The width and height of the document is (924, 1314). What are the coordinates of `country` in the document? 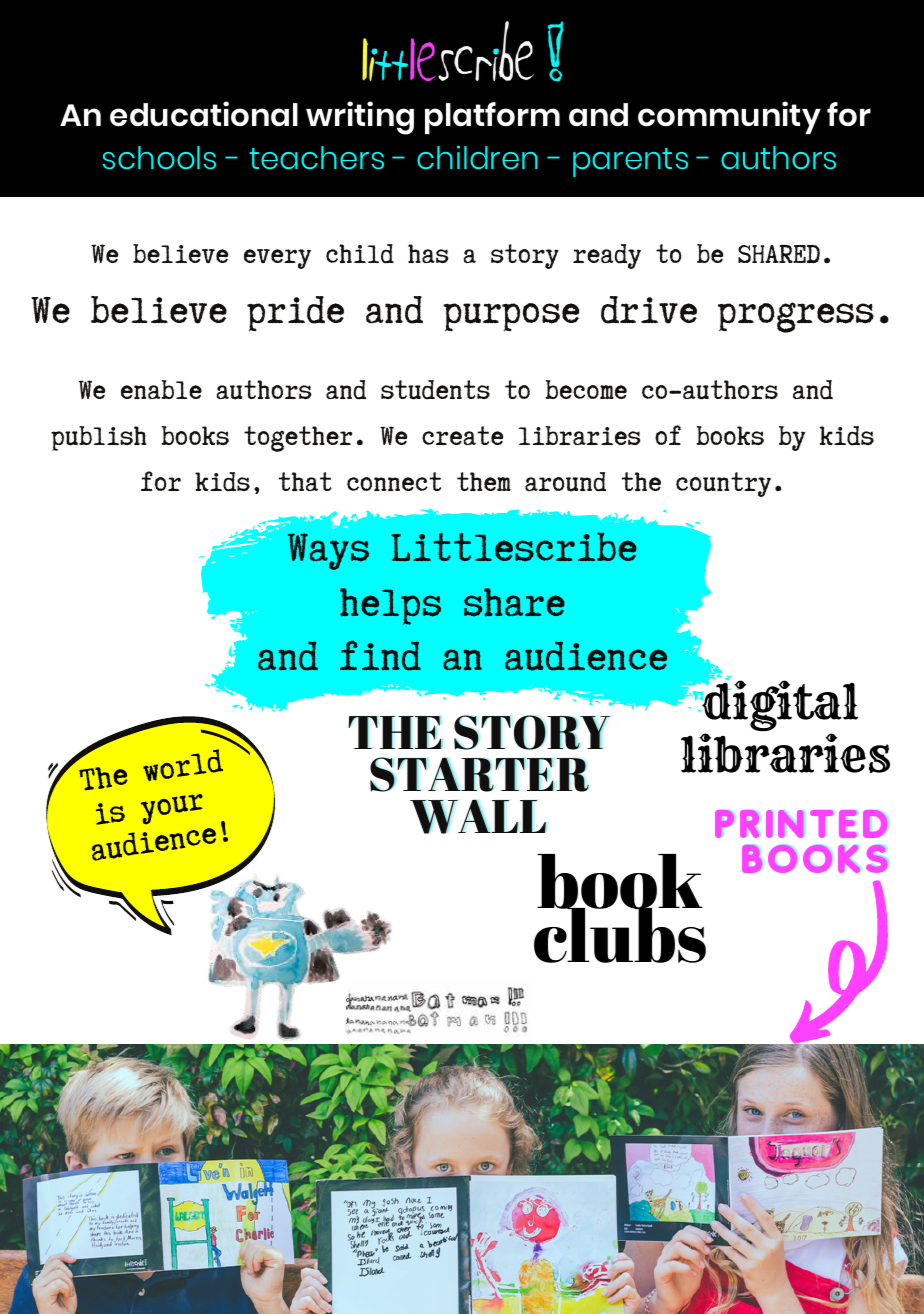 It's located at (723, 484).
